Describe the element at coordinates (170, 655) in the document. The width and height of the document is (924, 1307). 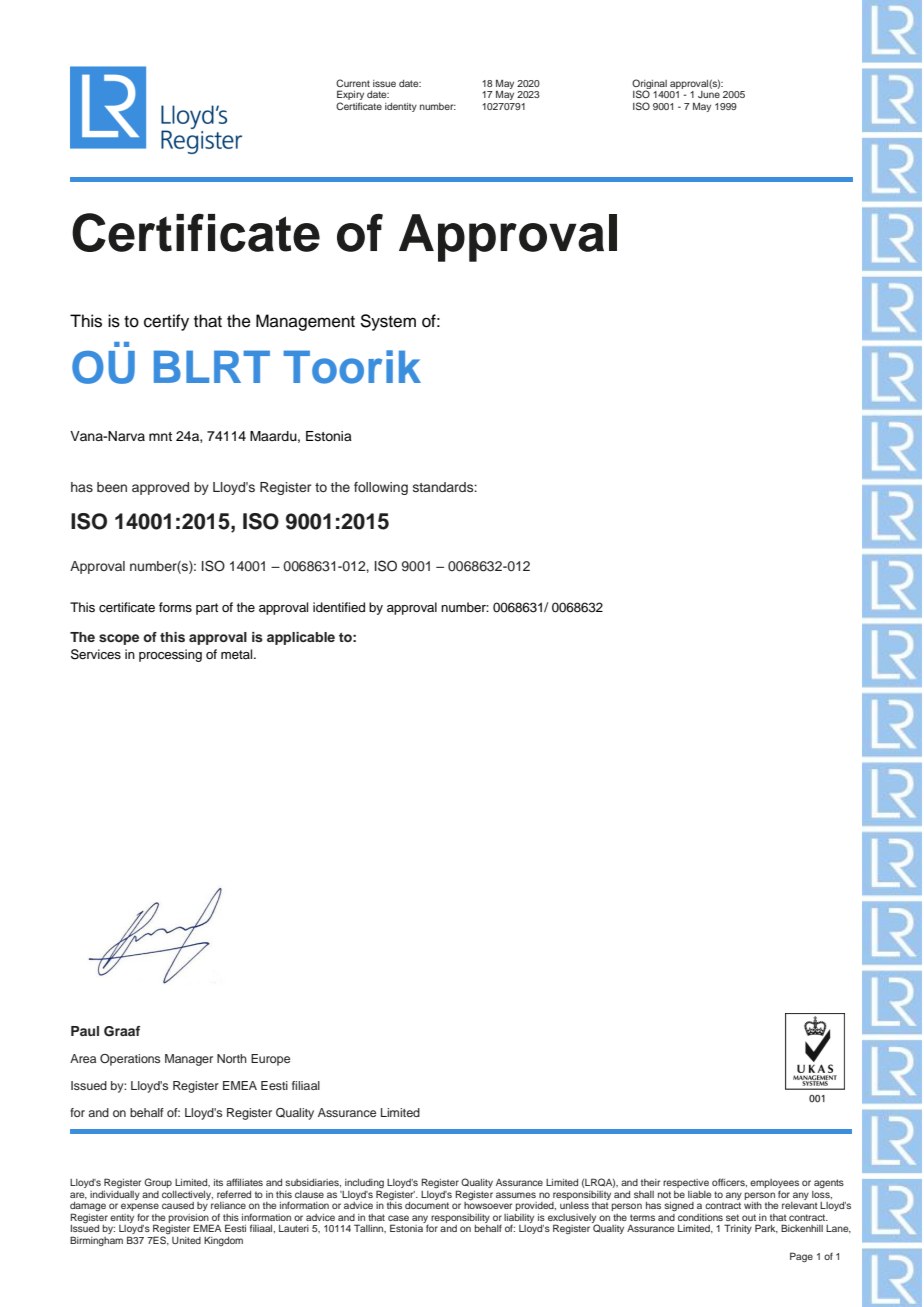
I see `processing` at that location.
